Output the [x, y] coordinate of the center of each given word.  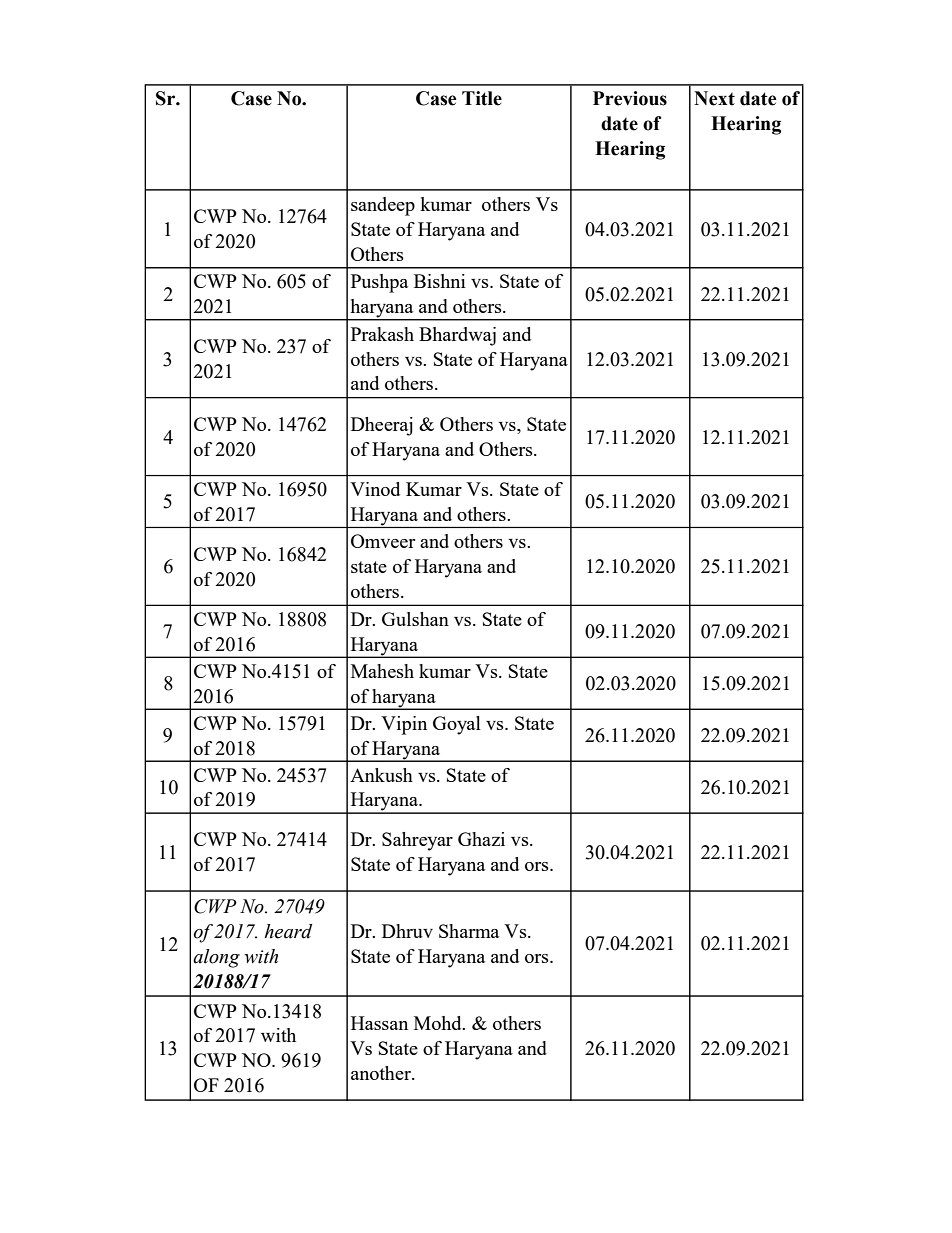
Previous [630, 98]
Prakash [382, 334]
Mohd [439, 1023]
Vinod [375, 489]
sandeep [383, 206]
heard [288, 931]
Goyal [457, 725]
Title [482, 98]
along [216, 958]
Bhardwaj [457, 336]
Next [714, 98]
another [382, 1073]
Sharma [469, 931]
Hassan [379, 1023]
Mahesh [382, 671]
